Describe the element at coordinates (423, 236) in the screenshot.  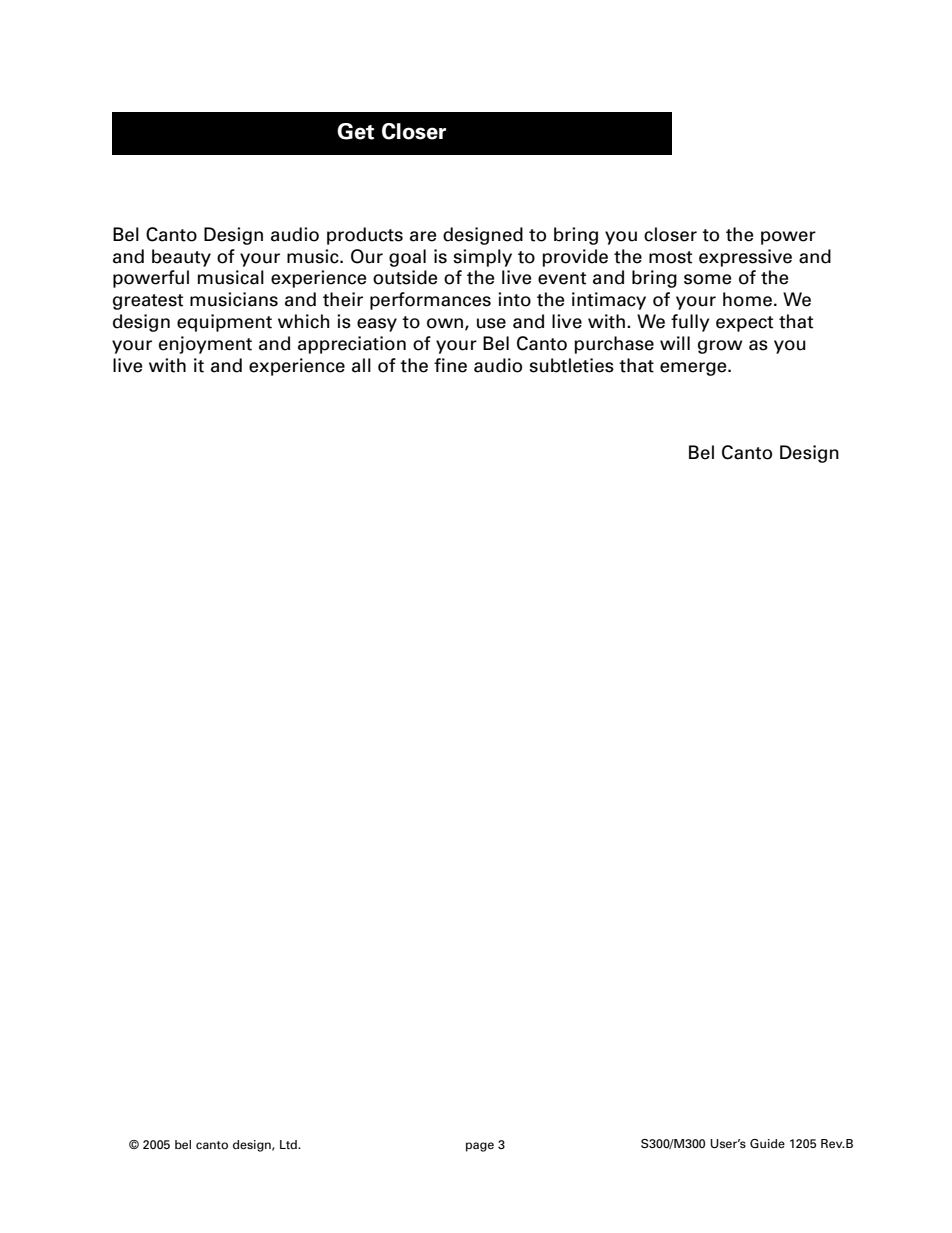
I see `are` at that location.
